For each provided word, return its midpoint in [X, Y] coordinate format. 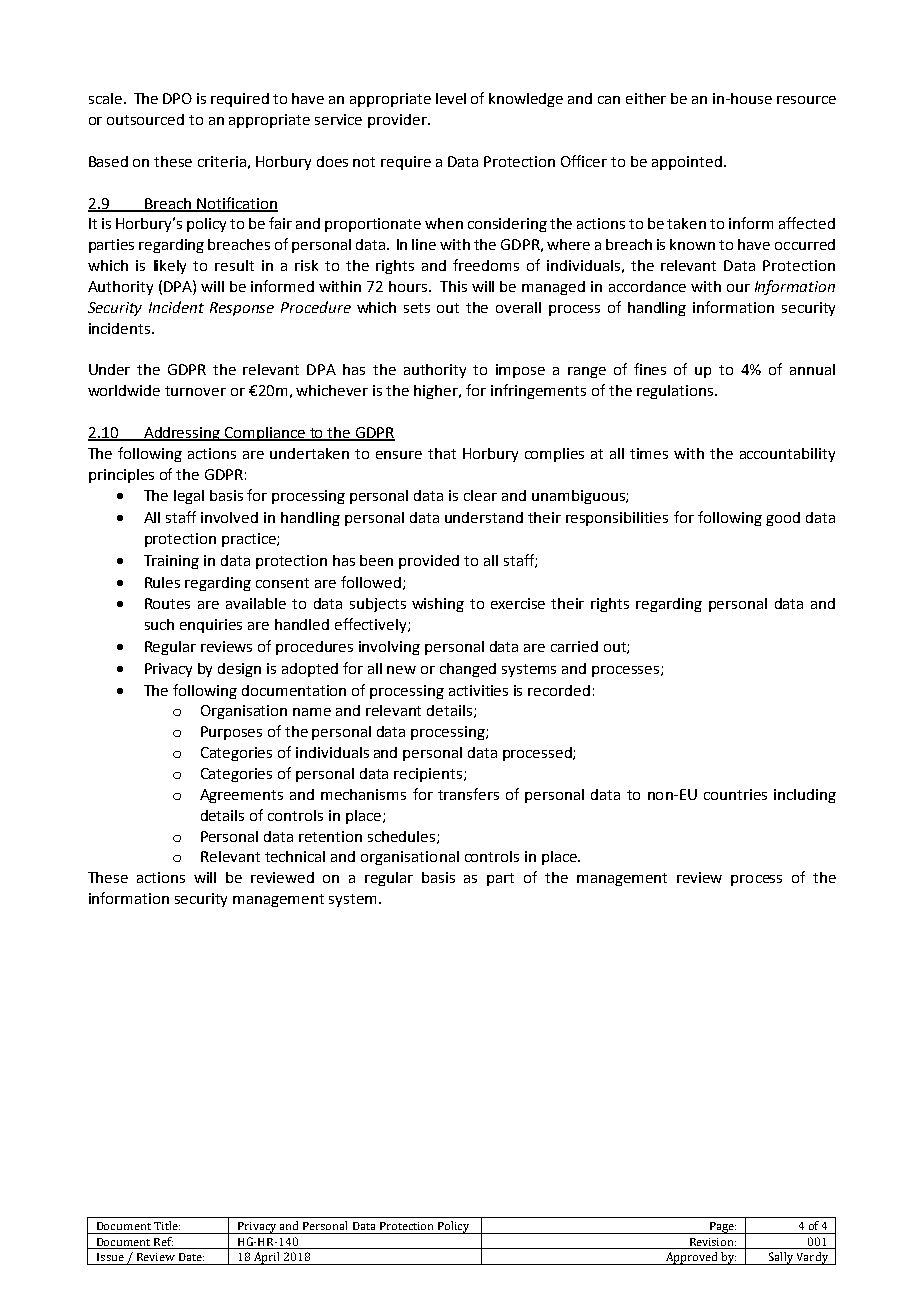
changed [468, 670]
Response [242, 309]
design [239, 670]
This [453, 286]
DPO [177, 98]
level [451, 98]
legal [189, 497]
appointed [687, 163]
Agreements [241, 796]
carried [574, 646]
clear [480, 495]
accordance [647, 286]
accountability [787, 455]
